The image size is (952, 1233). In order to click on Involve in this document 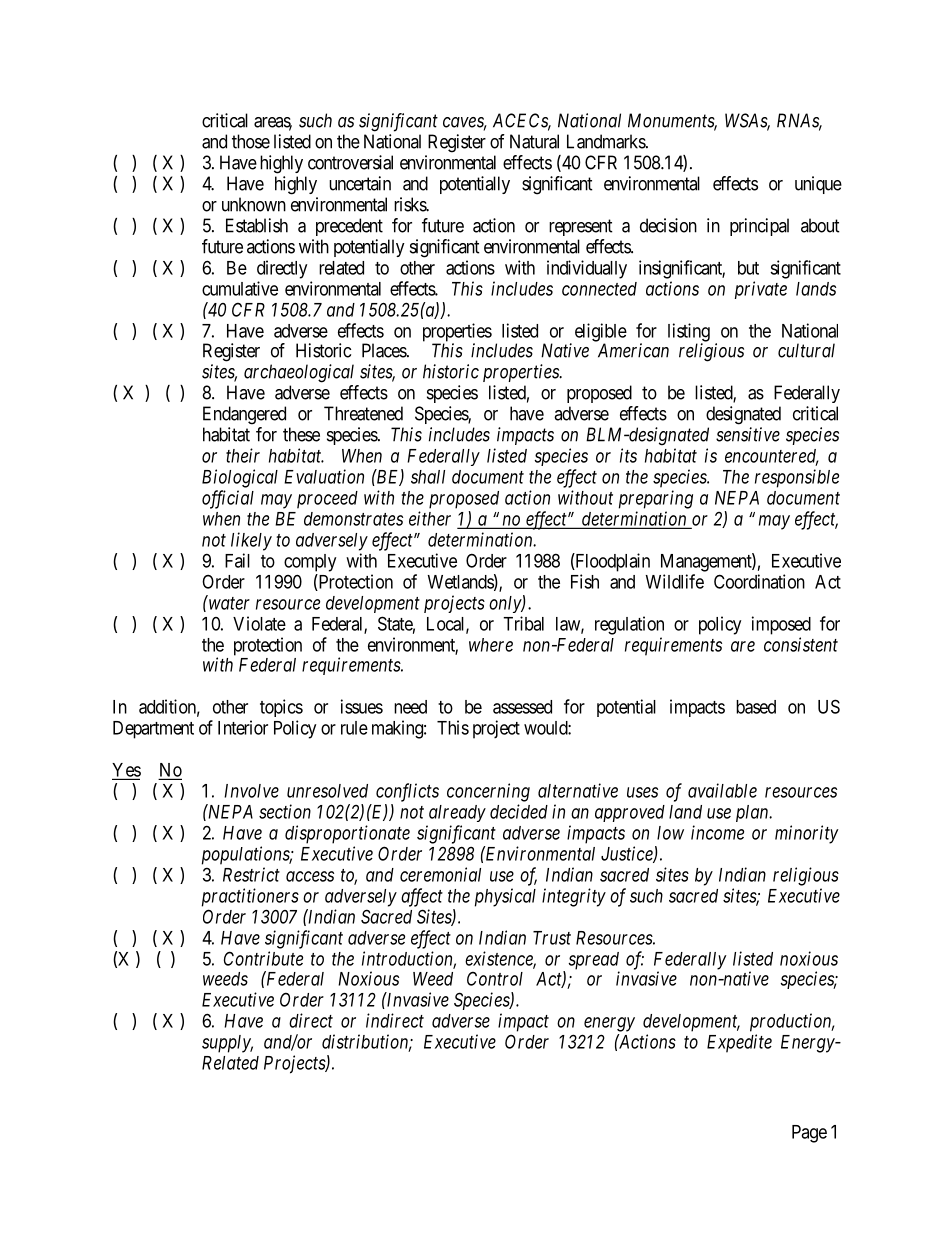, I will do `click(251, 791)`.
